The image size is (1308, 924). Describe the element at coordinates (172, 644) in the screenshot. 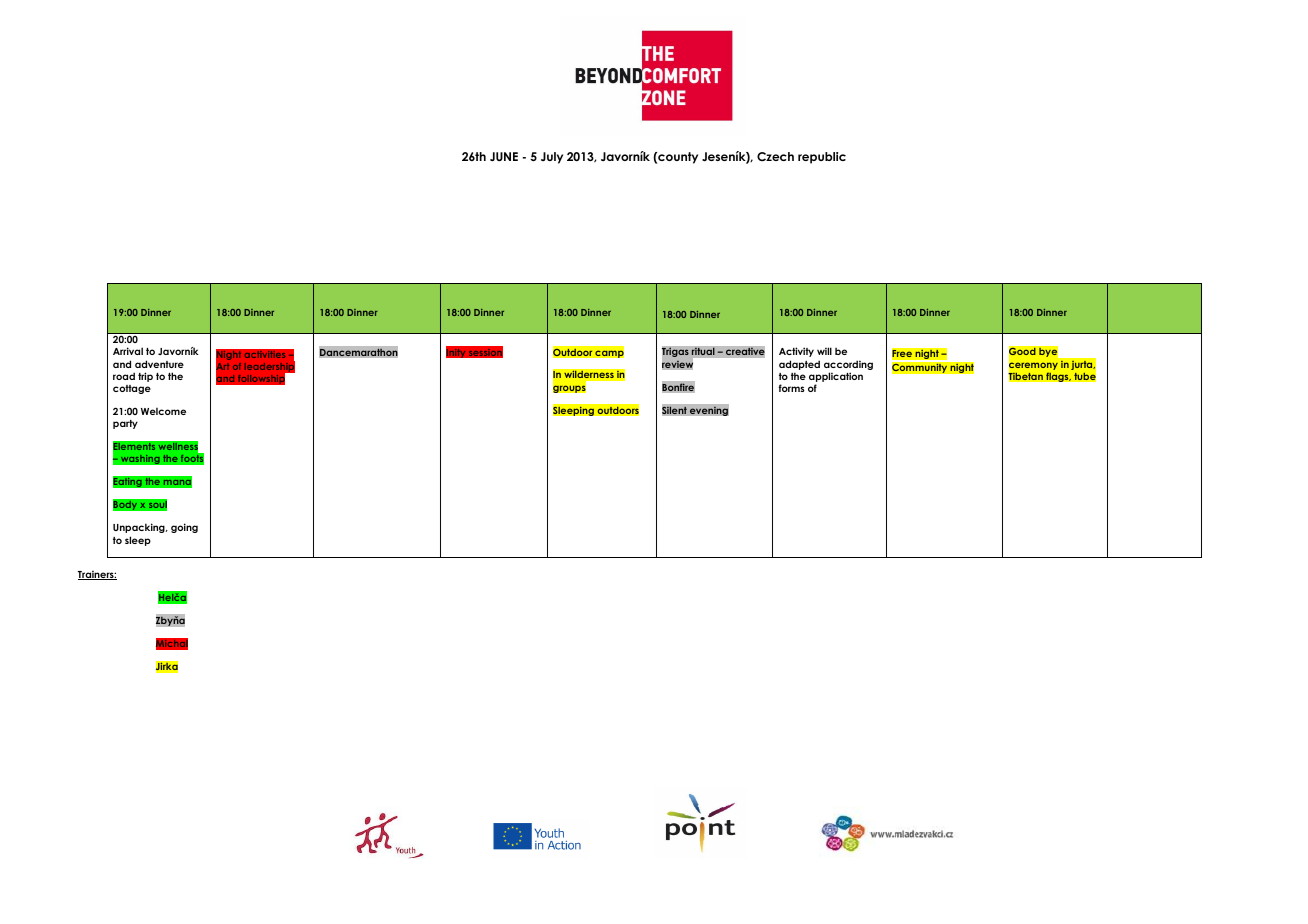

I see `Michal` at that location.
